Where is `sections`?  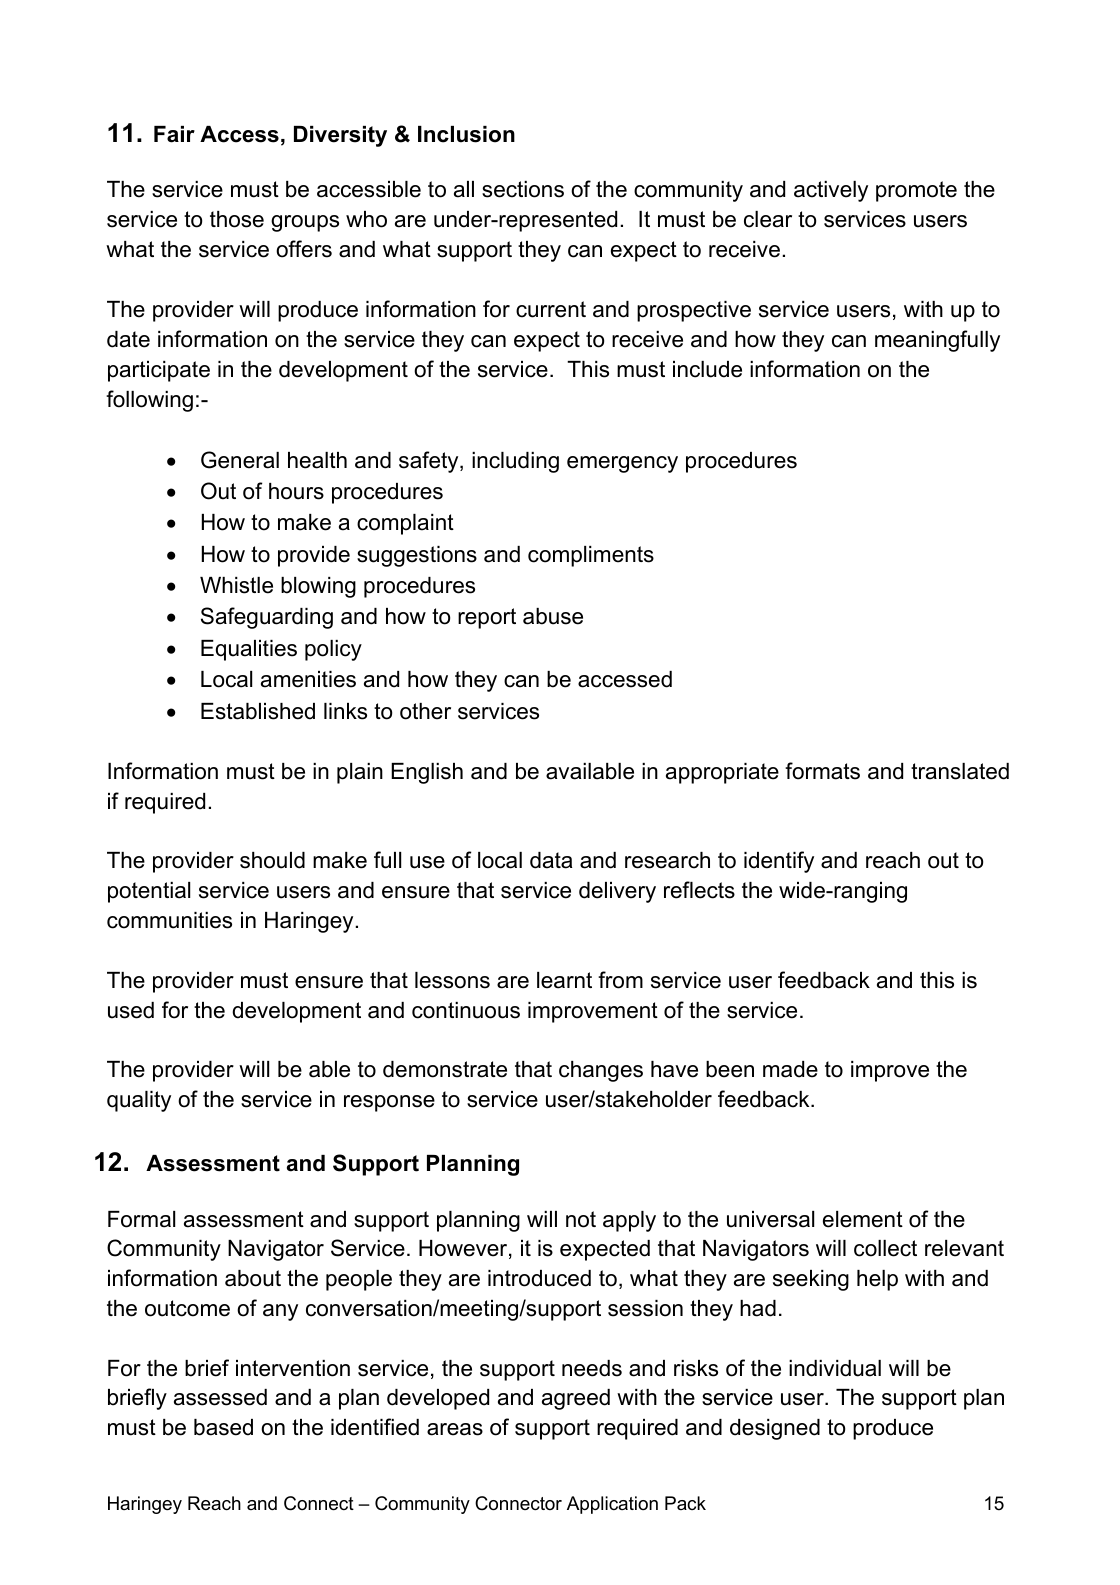
sections is located at coordinates (523, 189).
